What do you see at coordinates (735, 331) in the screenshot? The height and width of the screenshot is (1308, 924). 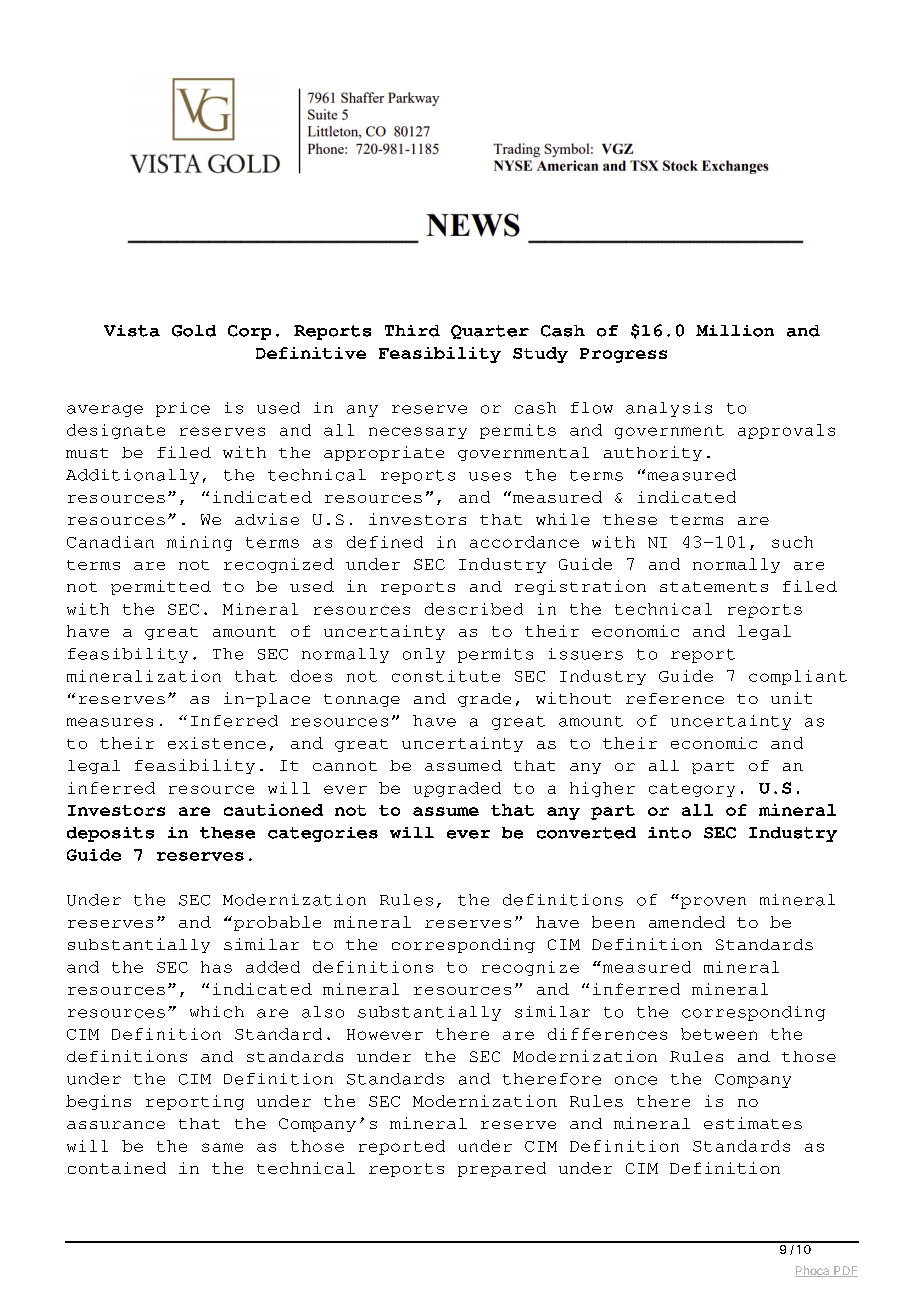 I see `Million` at bounding box center [735, 331].
